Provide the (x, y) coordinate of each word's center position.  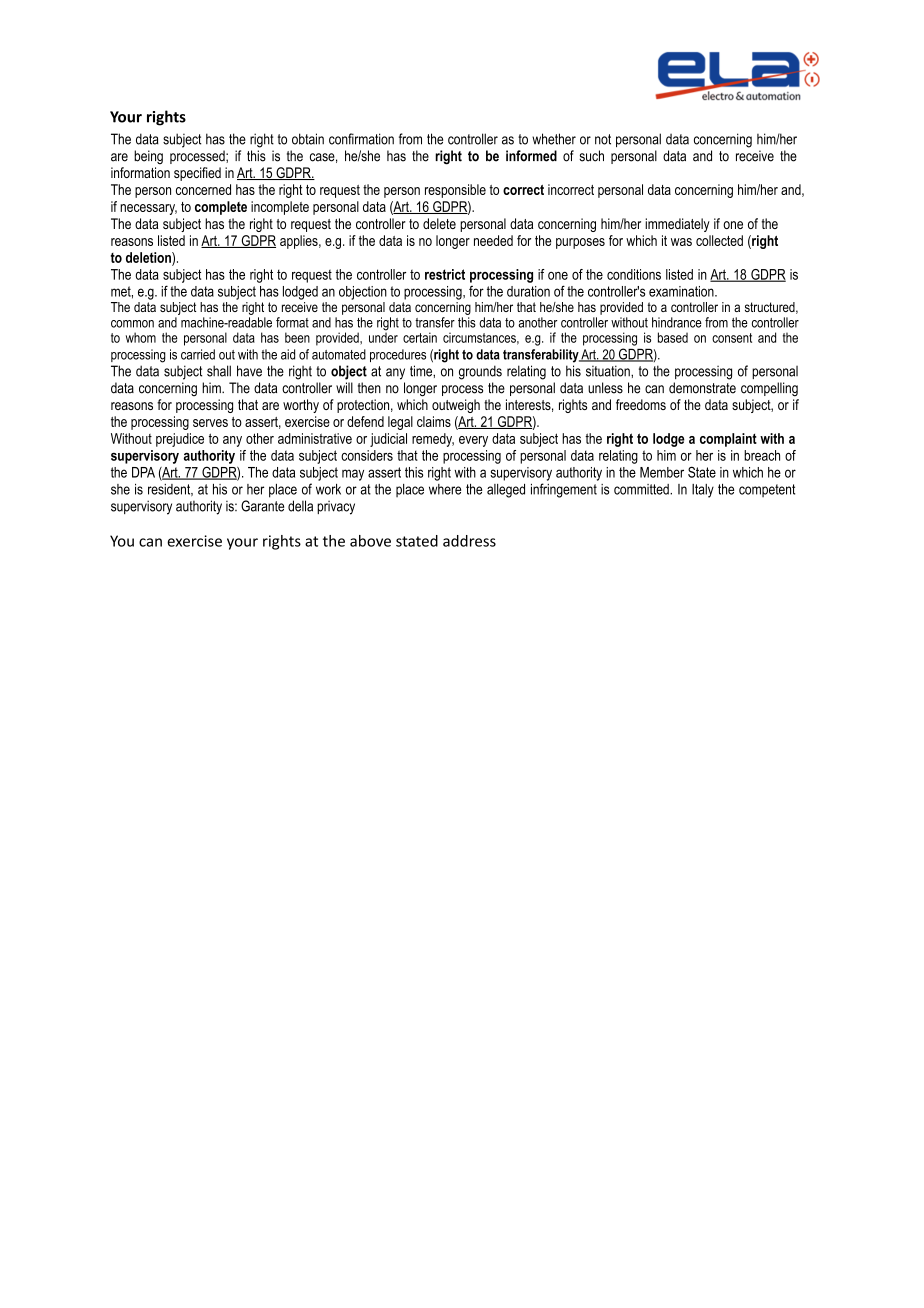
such (591, 156)
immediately (677, 225)
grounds (480, 372)
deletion (149, 258)
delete (439, 223)
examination (682, 291)
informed (531, 156)
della (300, 506)
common (132, 324)
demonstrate (702, 388)
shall (219, 371)
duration (528, 291)
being (148, 157)
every (473, 441)
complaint (728, 440)
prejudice (180, 440)
